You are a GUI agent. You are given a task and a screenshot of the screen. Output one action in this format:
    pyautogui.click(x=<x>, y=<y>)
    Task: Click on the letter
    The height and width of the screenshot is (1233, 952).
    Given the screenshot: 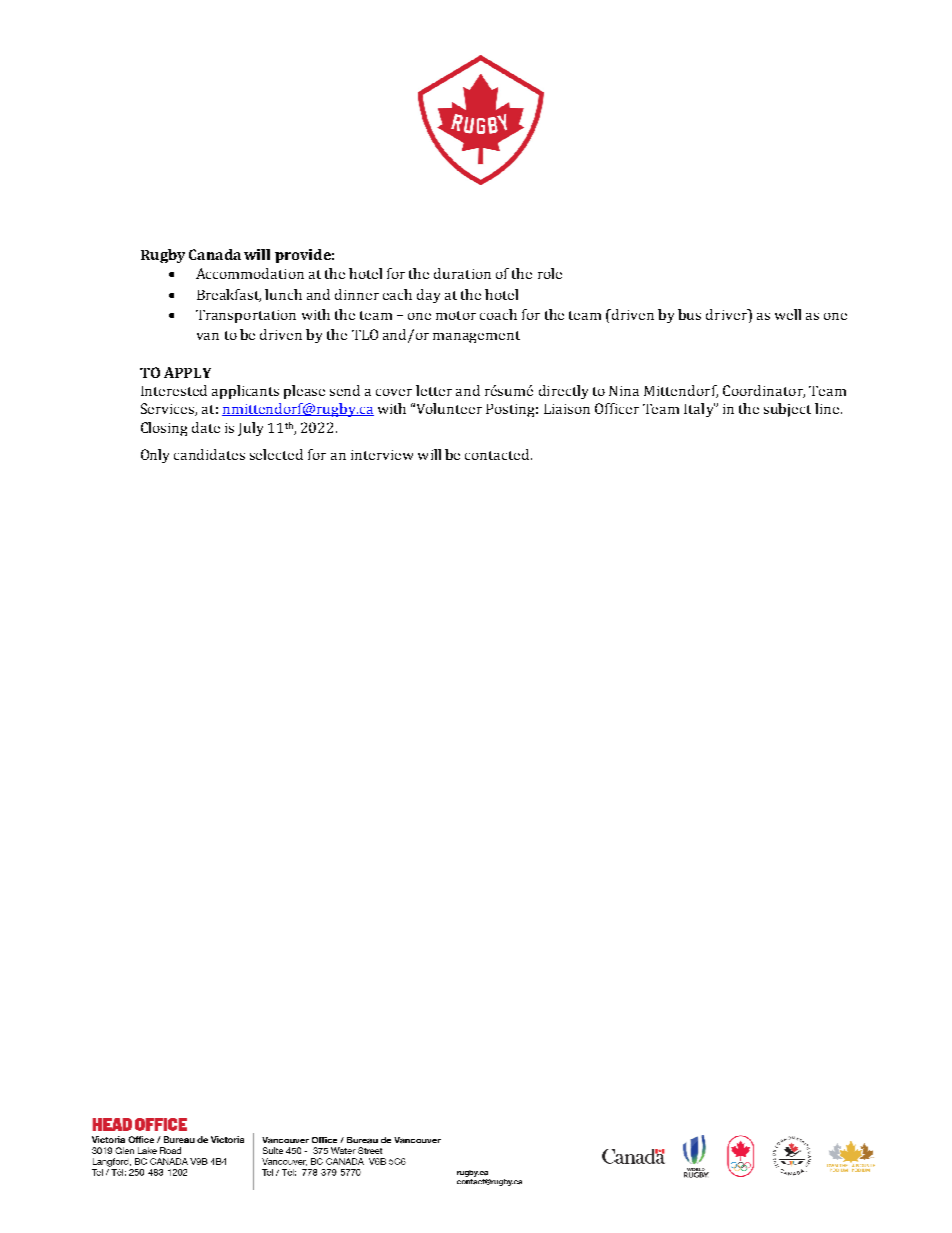 What is the action you would take?
    pyautogui.click(x=434, y=390)
